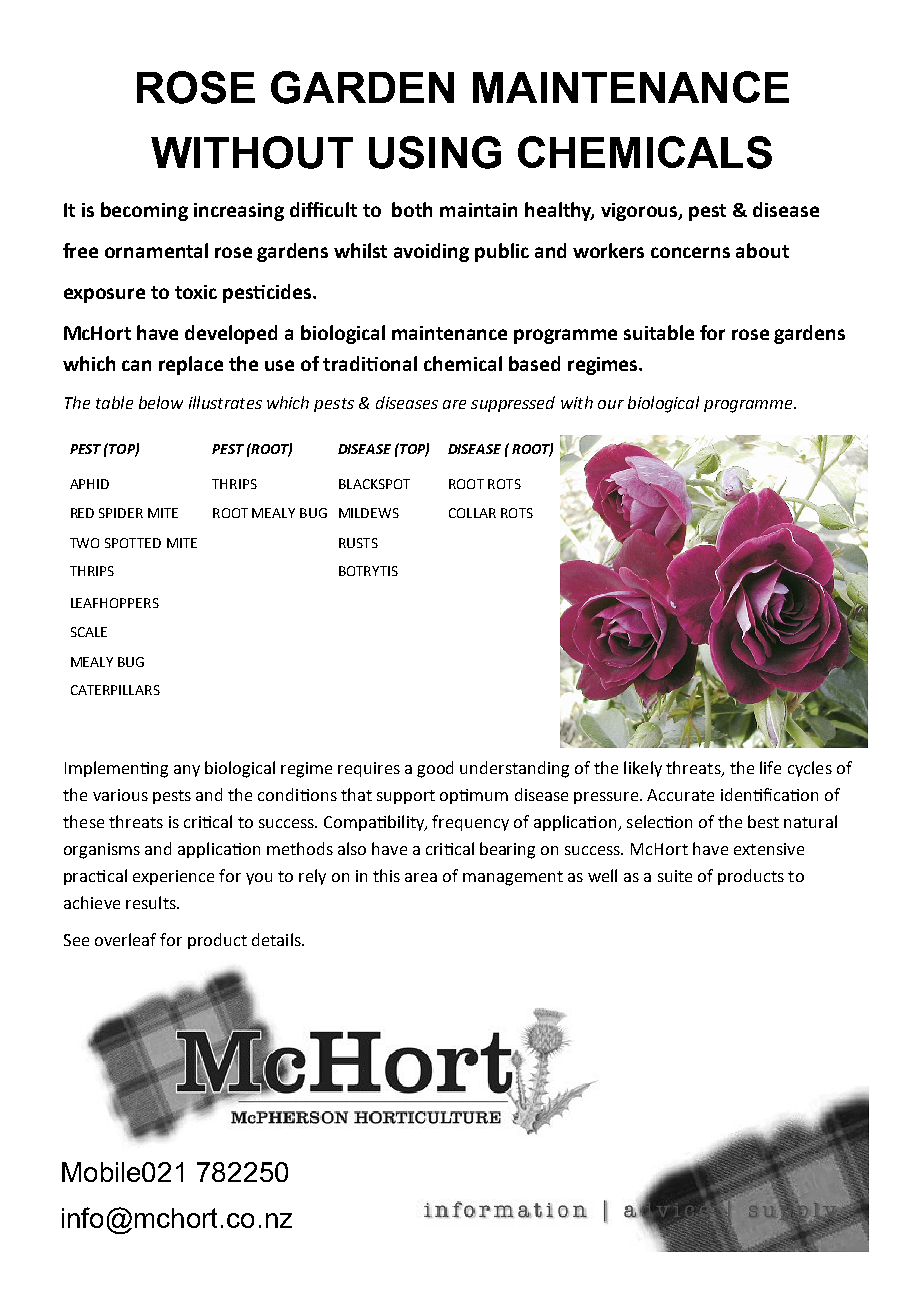 The height and width of the screenshot is (1308, 924). Describe the element at coordinates (152, 902) in the screenshot. I see `results` at that location.
